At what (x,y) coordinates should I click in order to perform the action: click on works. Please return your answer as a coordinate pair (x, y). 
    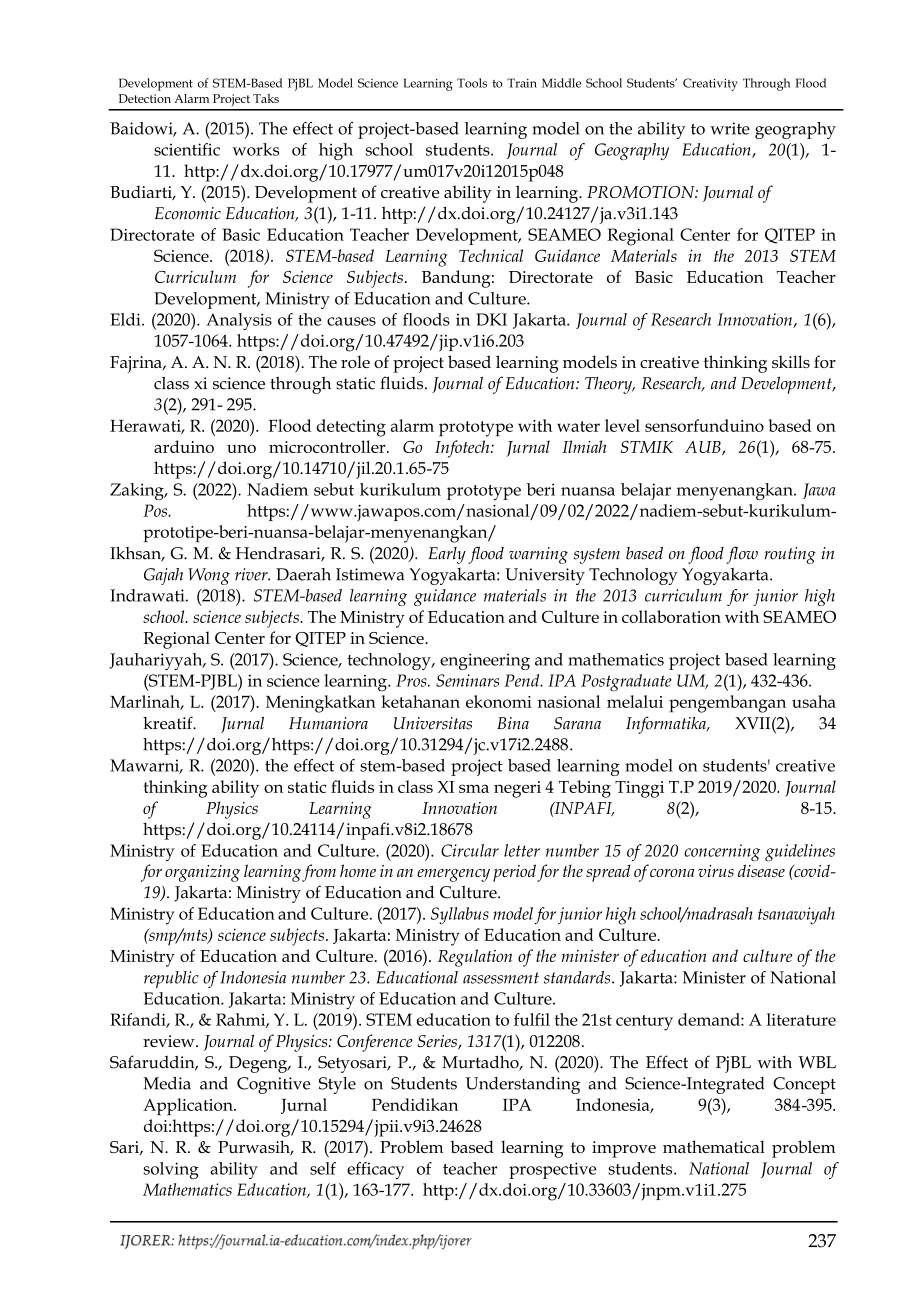
    Looking at the image, I should click on (255, 149).
